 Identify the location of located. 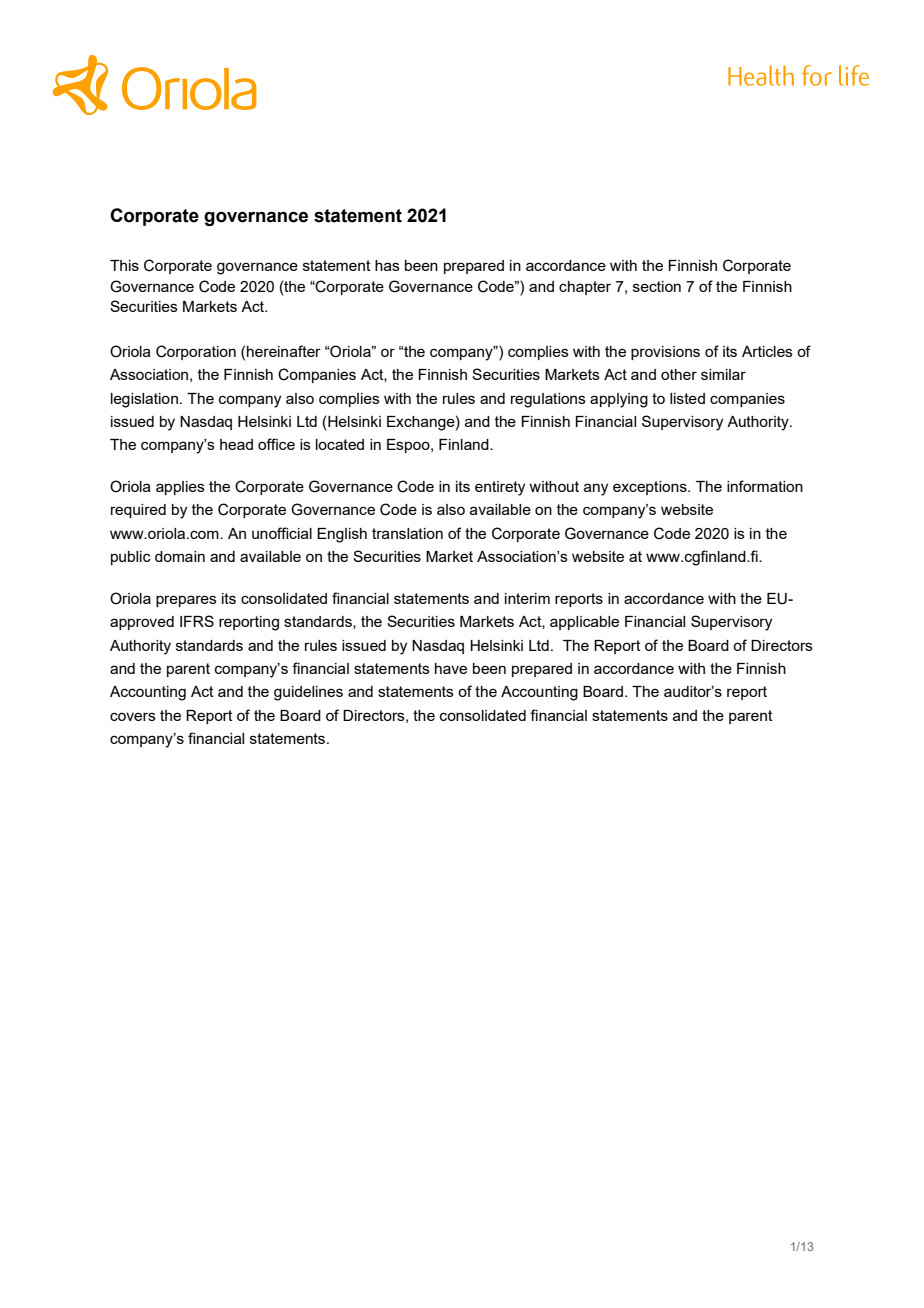
(340, 444).
